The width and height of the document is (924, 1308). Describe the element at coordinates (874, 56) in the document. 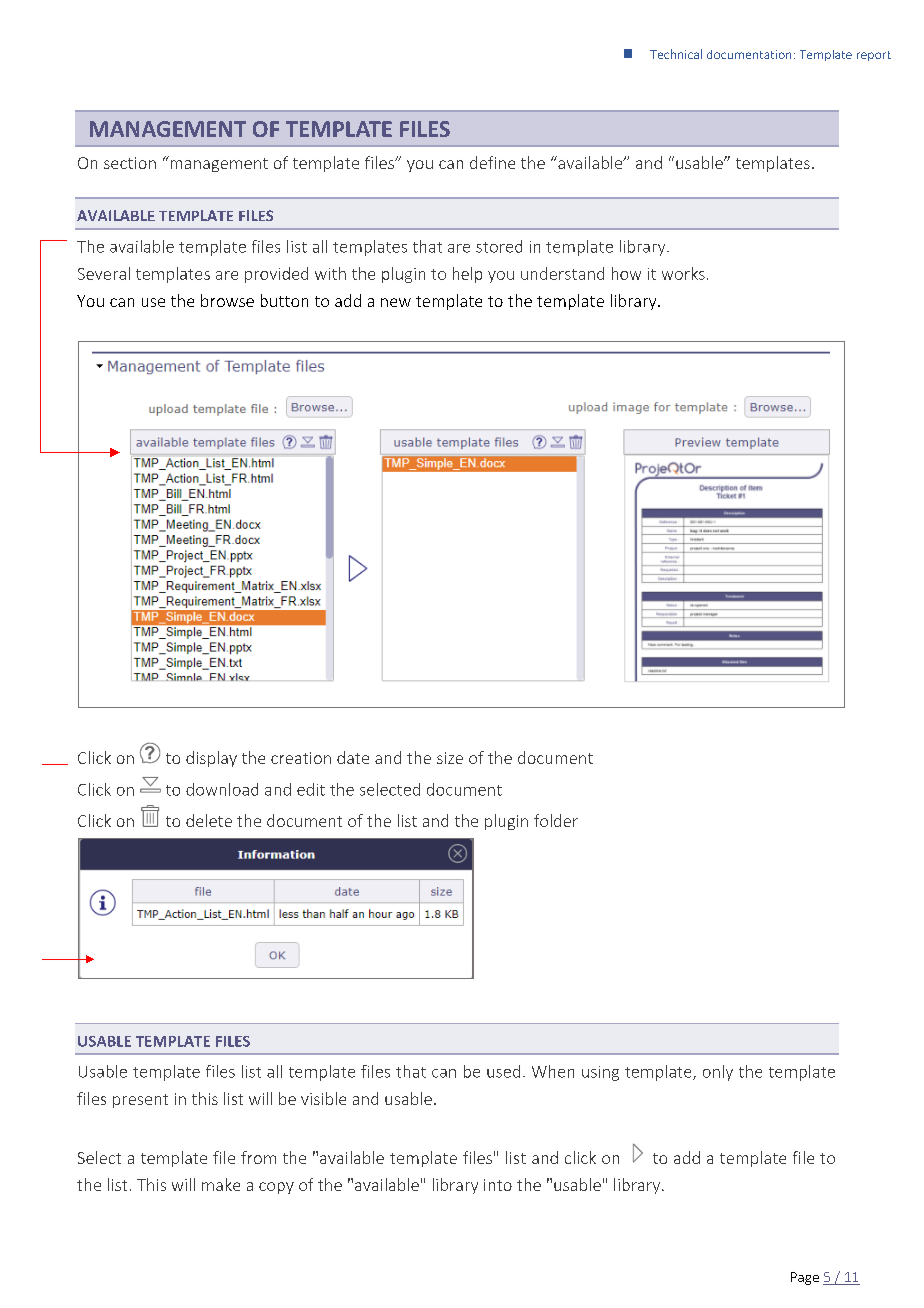

I see `report` at that location.
